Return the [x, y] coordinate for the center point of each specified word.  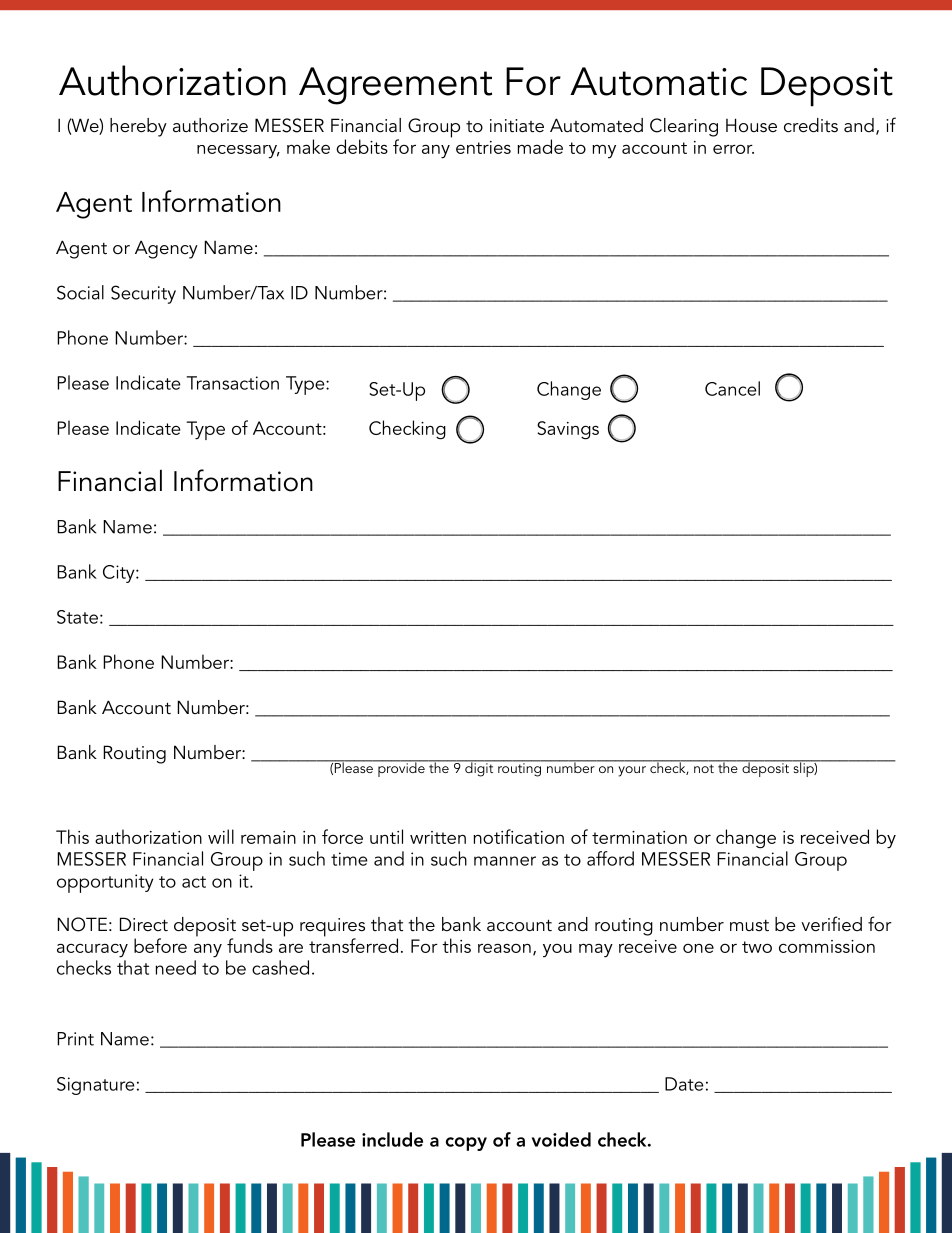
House [751, 125]
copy [466, 1144]
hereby [138, 127]
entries [483, 147]
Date [684, 1084]
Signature [96, 1086]
